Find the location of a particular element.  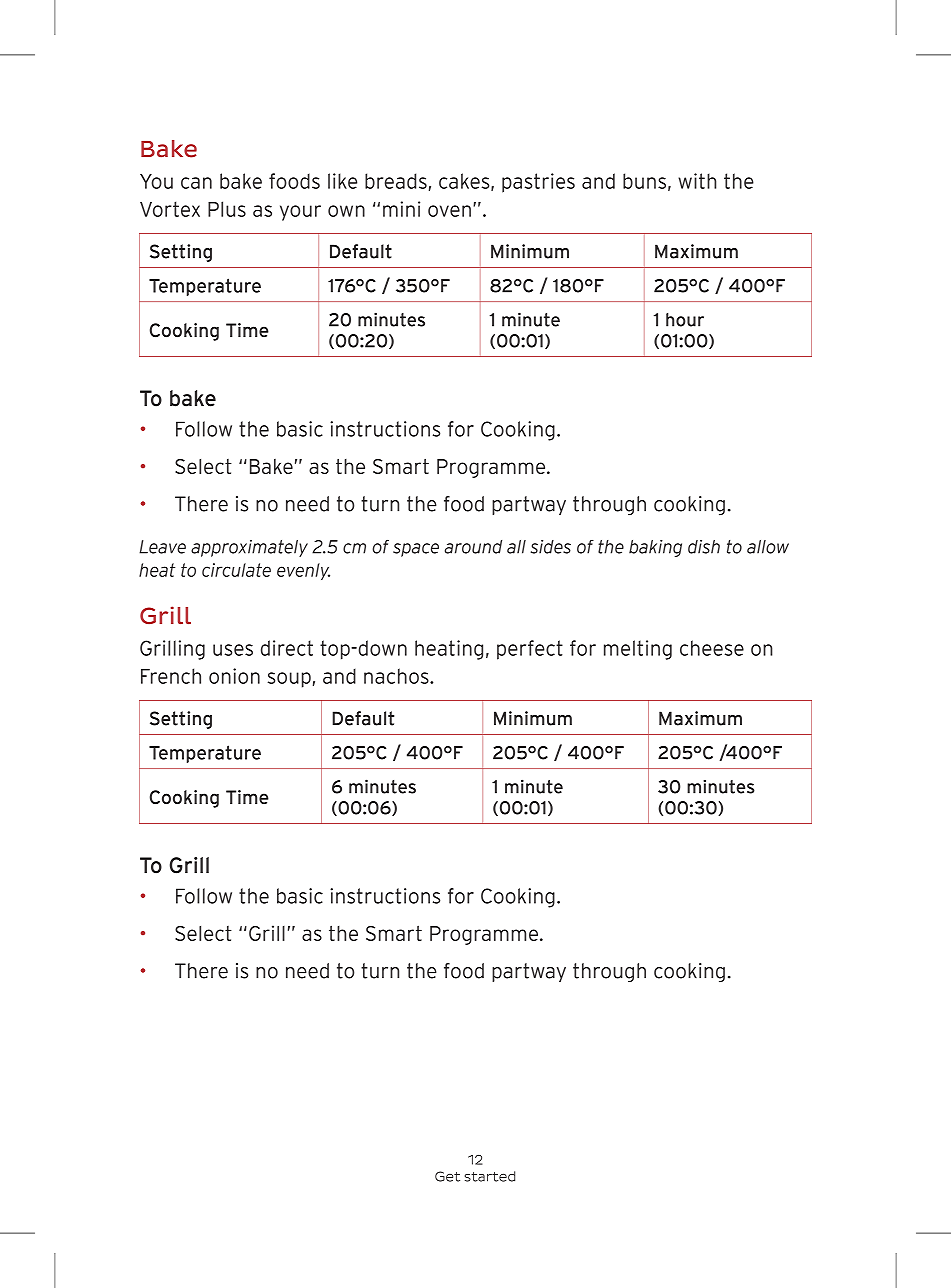

circulate is located at coordinates (236, 570).
